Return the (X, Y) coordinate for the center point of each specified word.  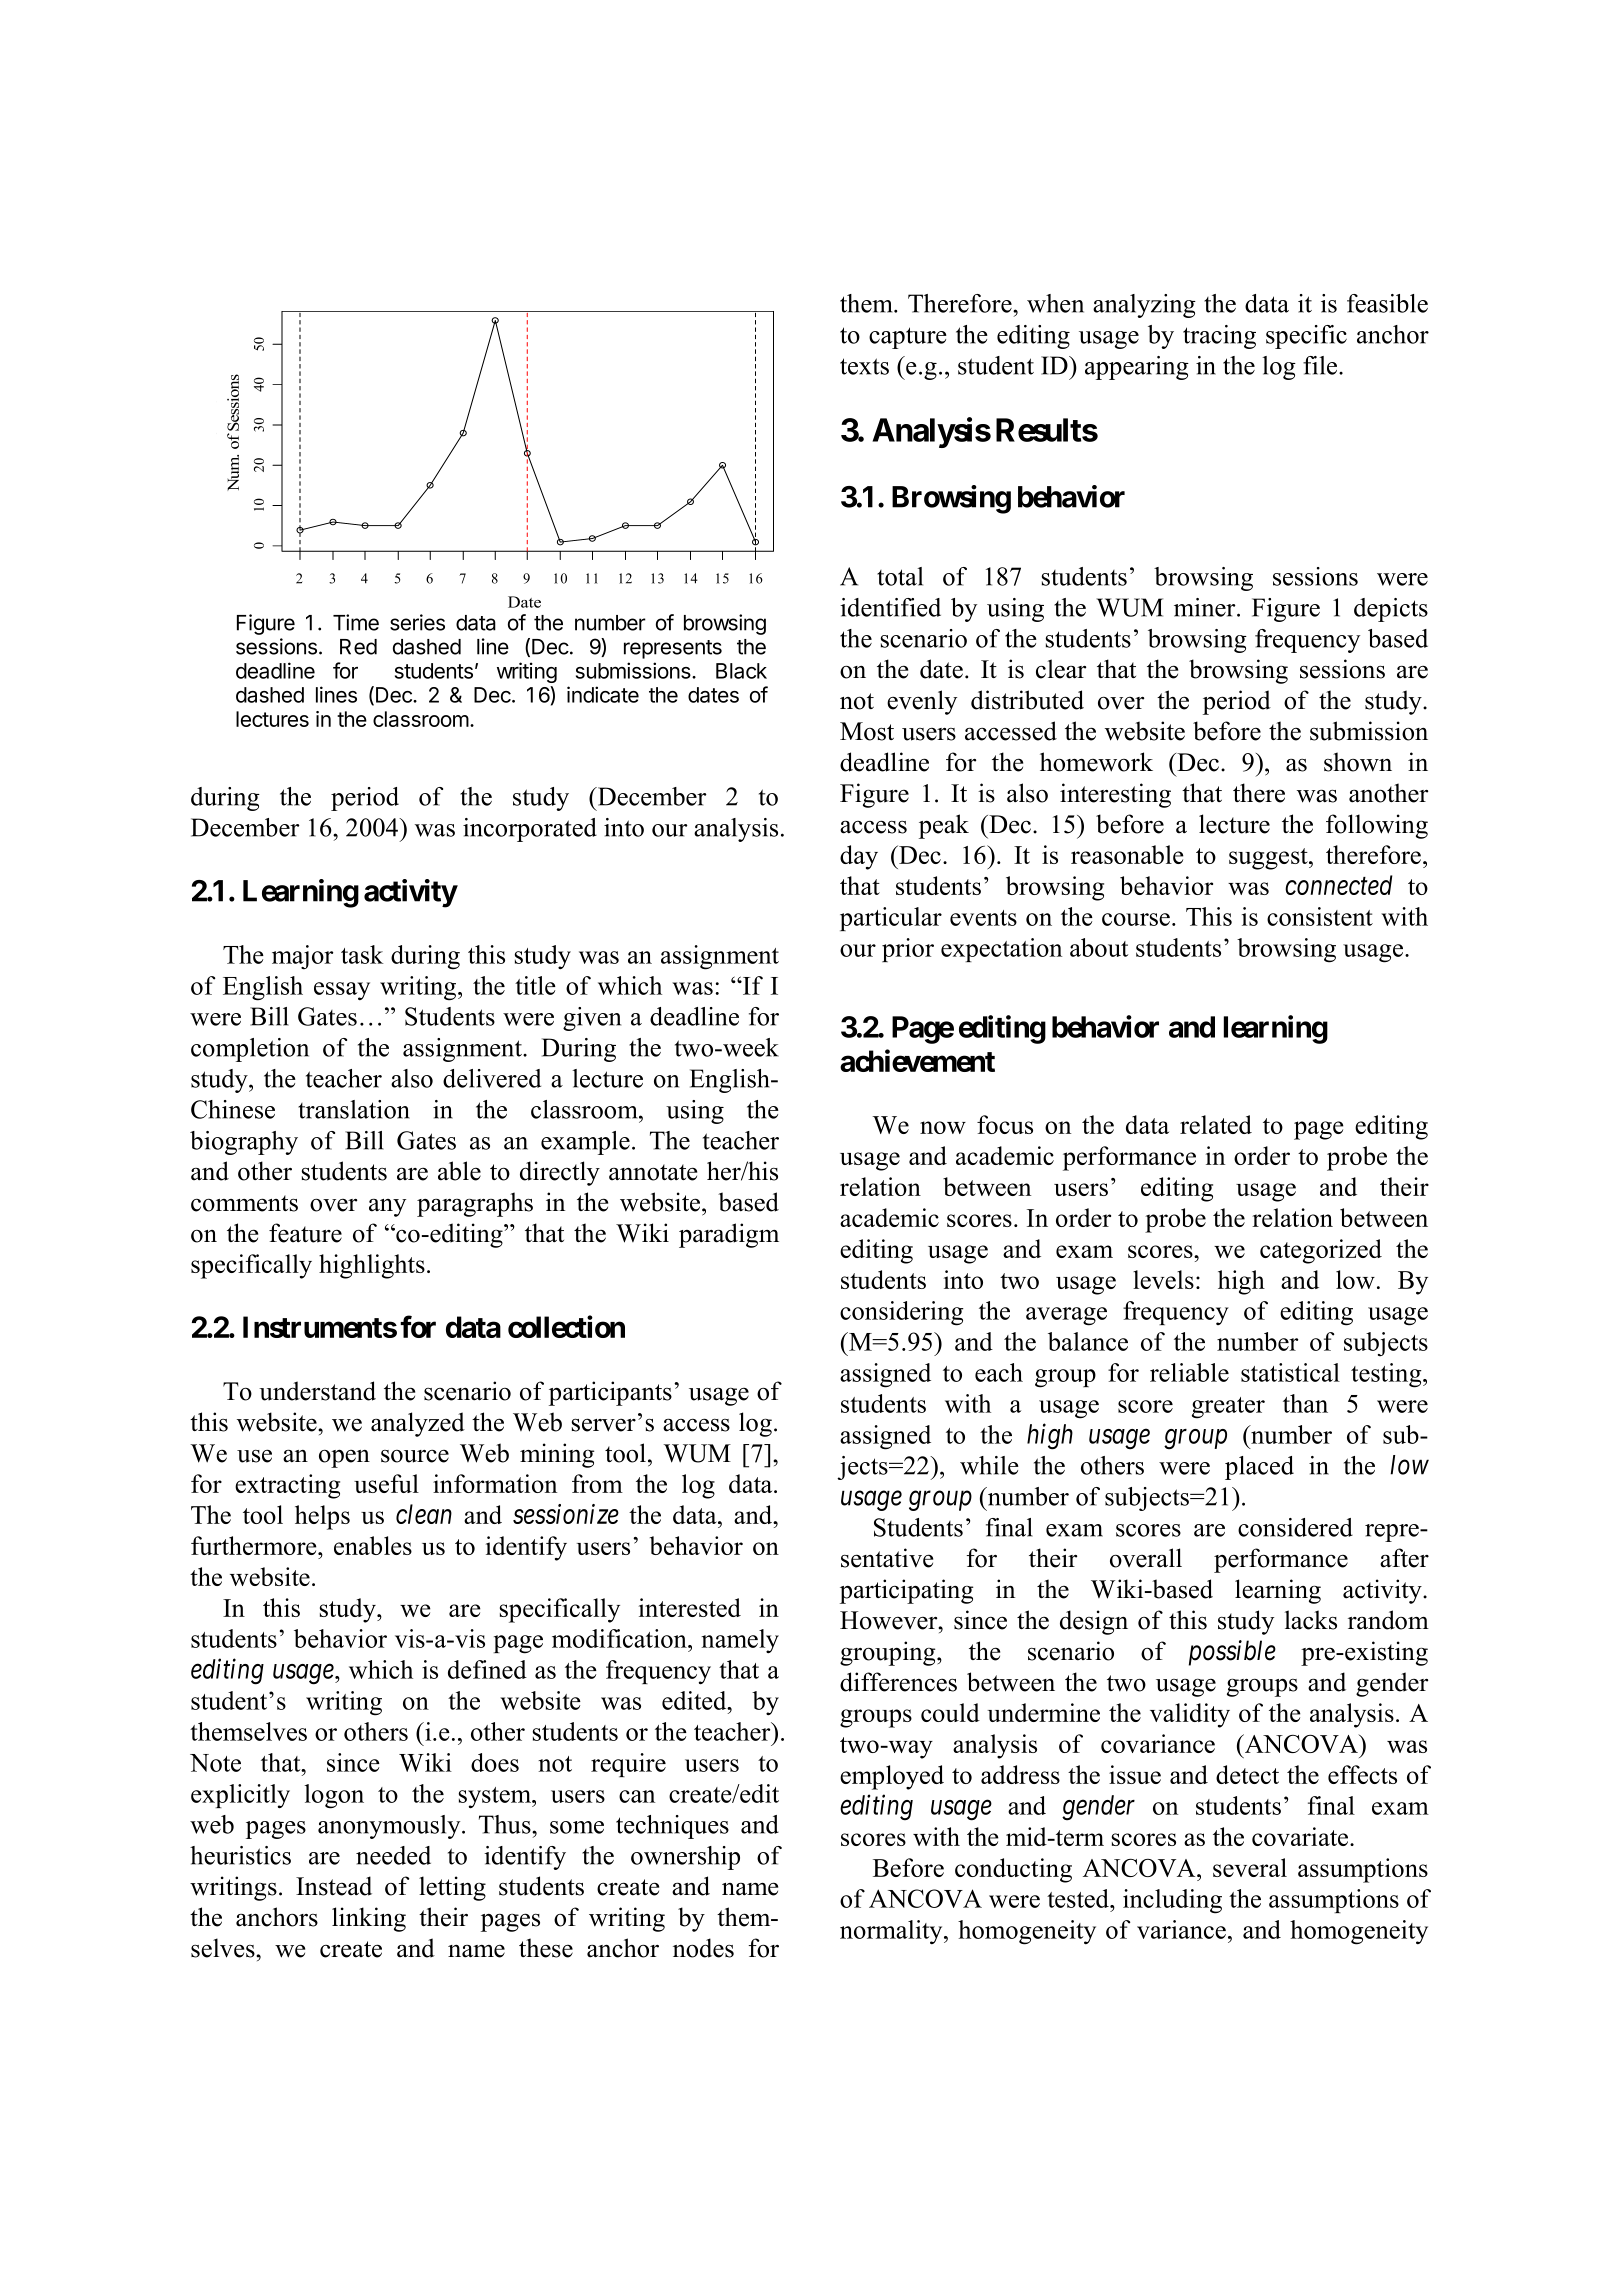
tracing (1219, 337)
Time (356, 622)
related (1216, 1124)
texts (864, 366)
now (943, 1127)
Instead (334, 1886)
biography (244, 1143)
